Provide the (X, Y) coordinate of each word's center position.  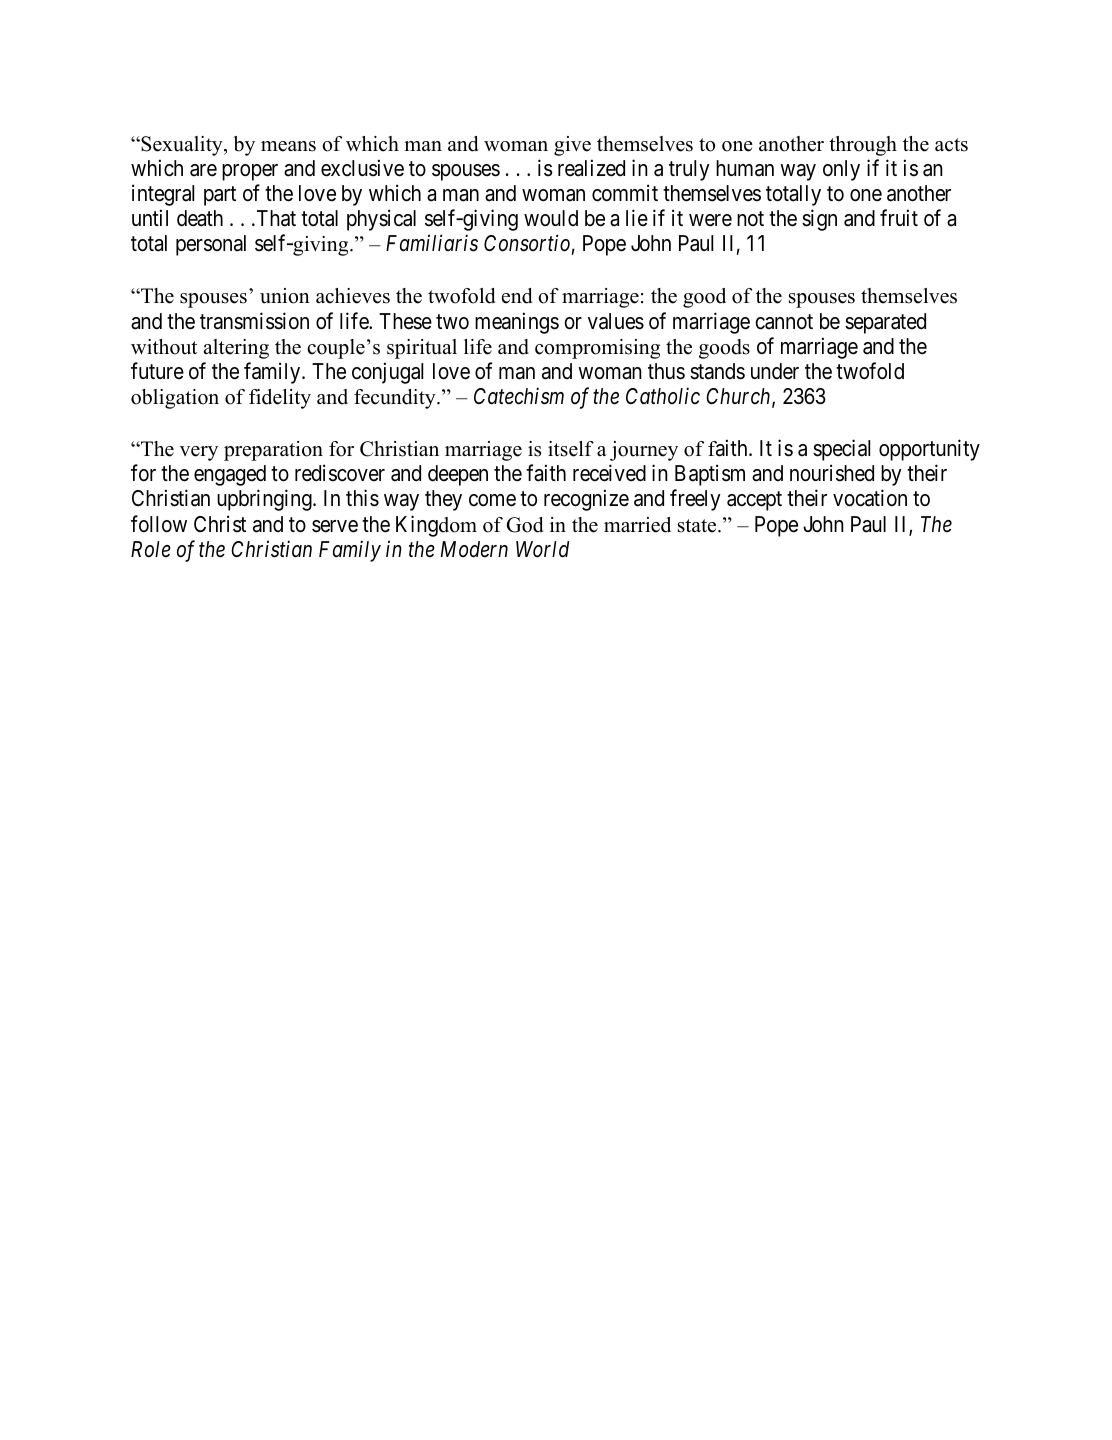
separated (885, 323)
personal (211, 245)
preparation (273, 451)
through (863, 146)
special (841, 450)
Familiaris (432, 243)
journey (644, 451)
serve (335, 526)
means (288, 146)
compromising (597, 349)
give (572, 146)
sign (819, 220)
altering (236, 349)
